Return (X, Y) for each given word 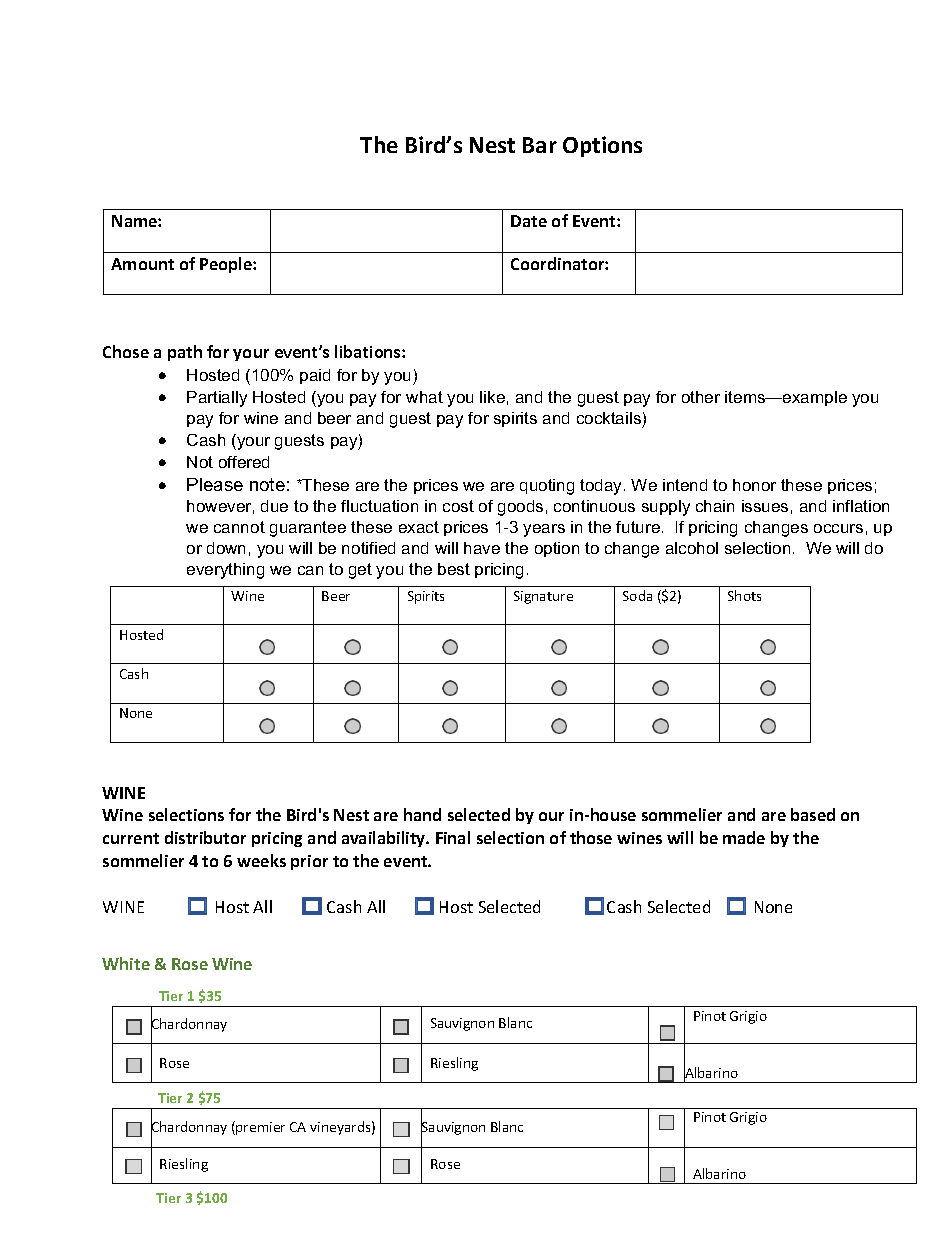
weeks (261, 860)
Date (529, 221)
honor (754, 485)
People (227, 265)
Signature (543, 597)
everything (225, 571)
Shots (744, 595)
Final (453, 837)
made (744, 837)
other (701, 397)
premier (259, 1128)
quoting (547, 487)
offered (244, 462)
